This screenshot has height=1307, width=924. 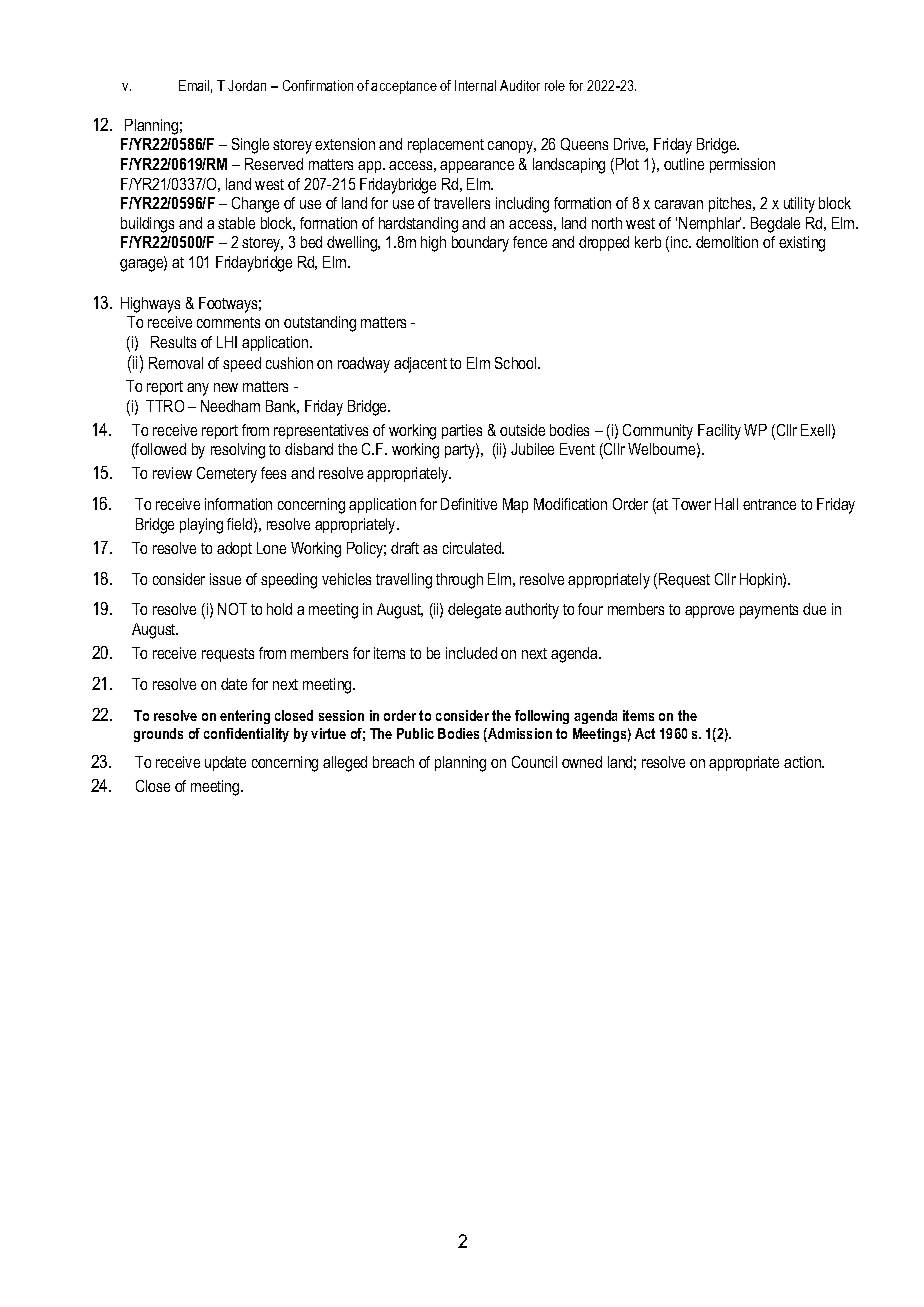 I want to click on permission, so click(x=742, y=165).
